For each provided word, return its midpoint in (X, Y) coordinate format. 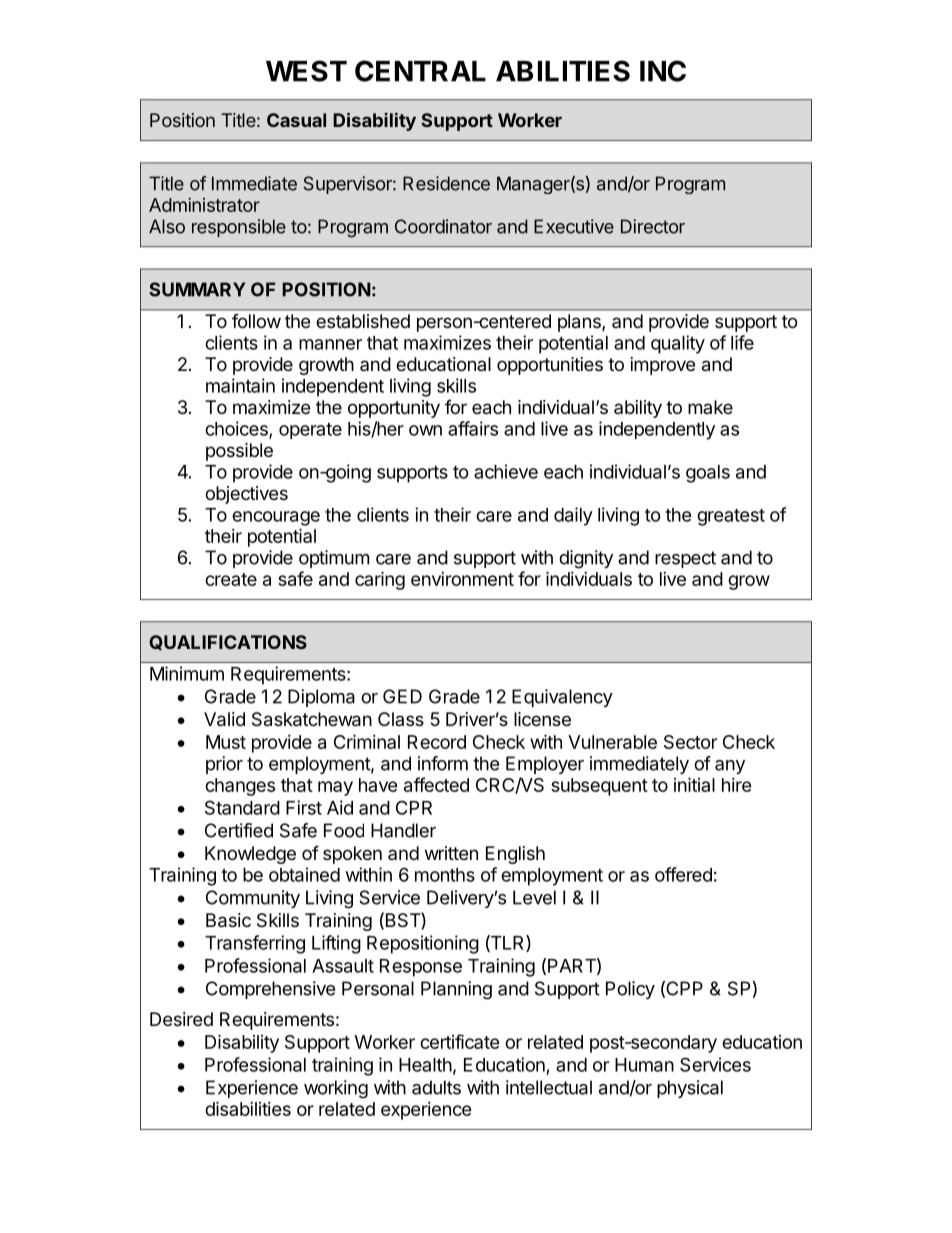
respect (685, 559)
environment (462, 579)
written (451, 853)
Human (644, 1065)
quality (678, 344)
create (231, 579)
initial (694, 784)
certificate (460, 1041)
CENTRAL (420, 71)
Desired (181, 1019)
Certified (239, 830)
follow (256, 321)
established (363, 321)
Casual (296, 120)
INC (663, 71)
